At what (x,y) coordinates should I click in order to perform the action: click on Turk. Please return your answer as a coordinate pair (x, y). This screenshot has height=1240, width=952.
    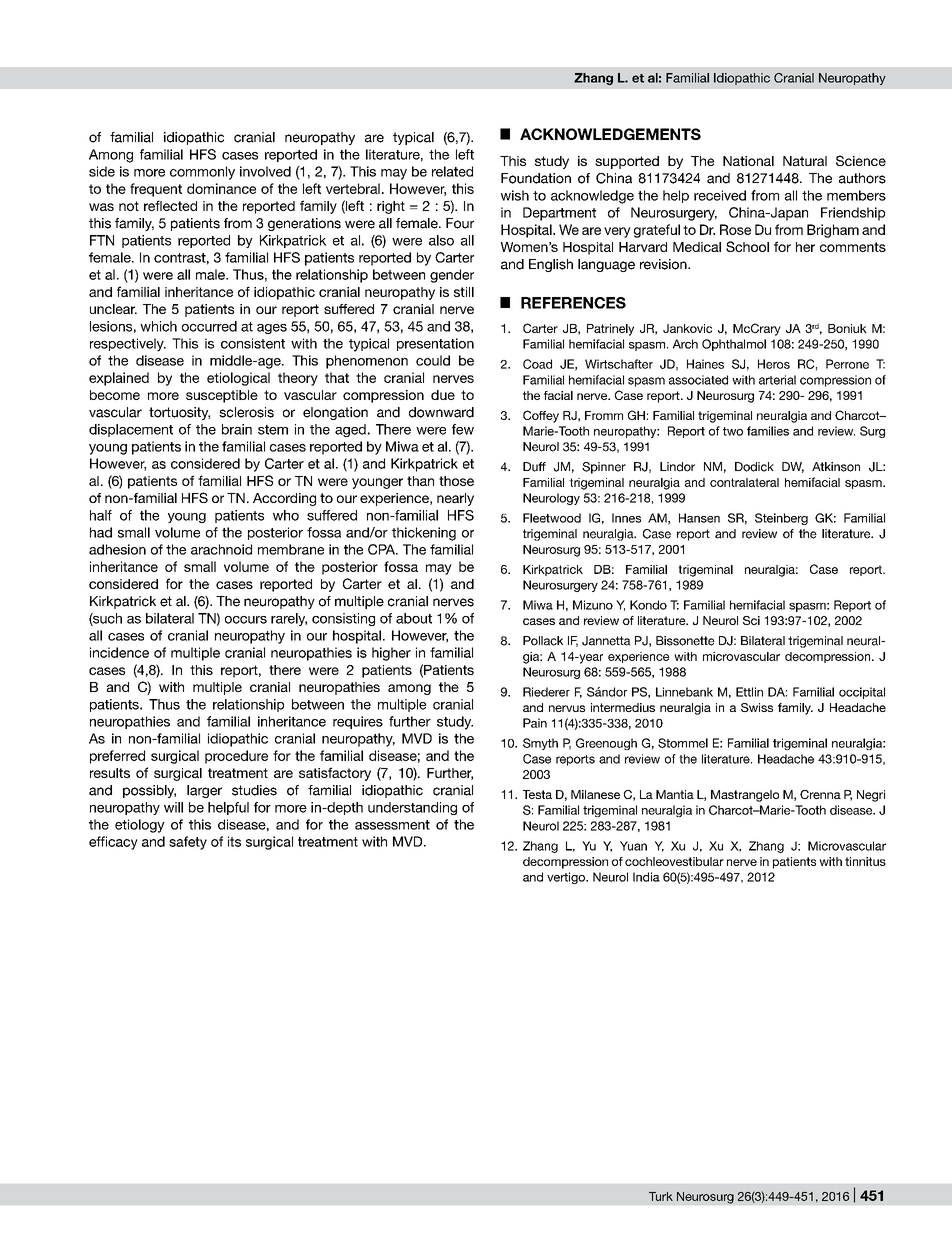
    Looking at the image, I should click on (661, 1196).
